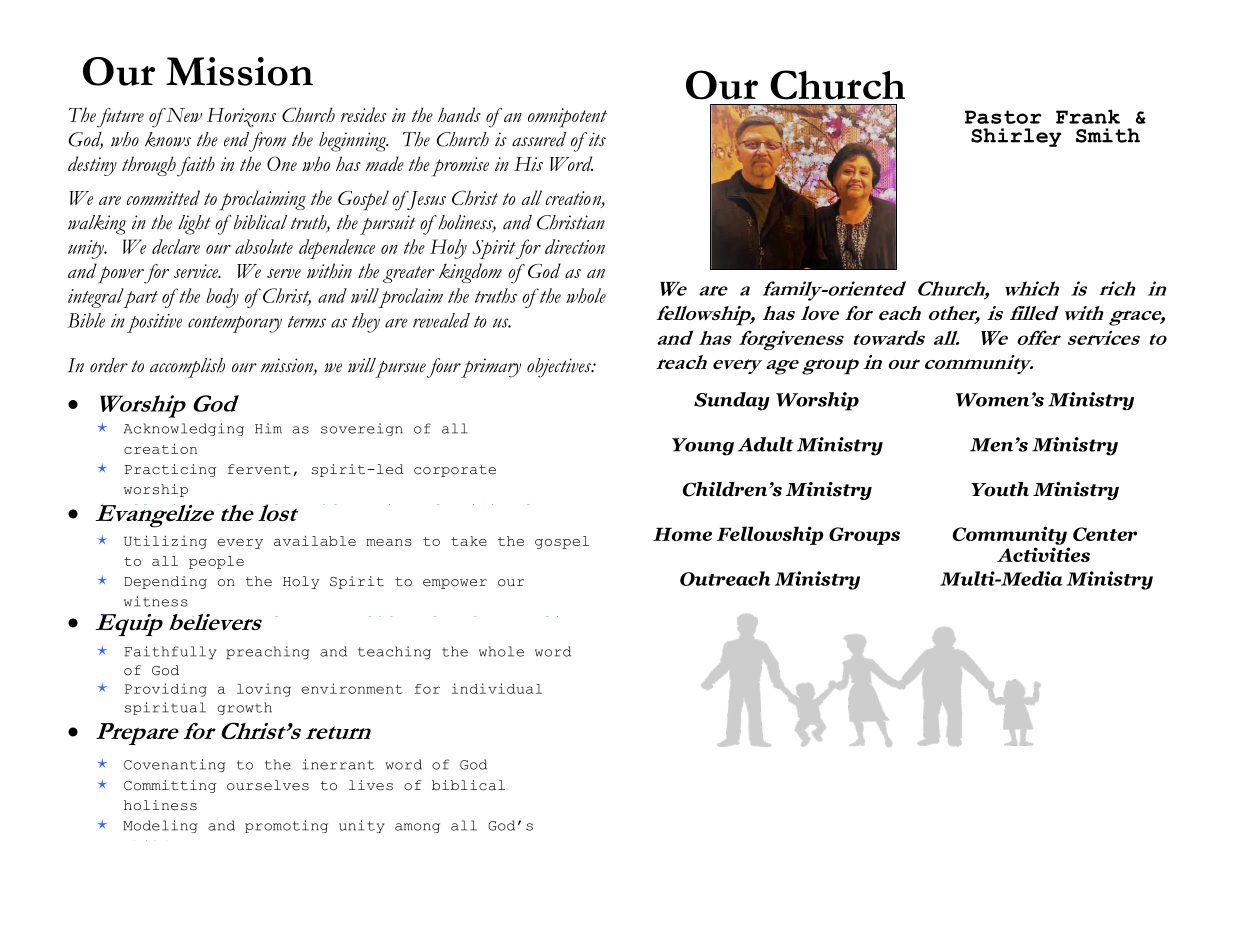 Image resolution: width=1233 pixels, height=952 pixels. What do you see at coordinates (165, 582) in the screenshot?
I see `Depending` at bounding box center [165, 582].
